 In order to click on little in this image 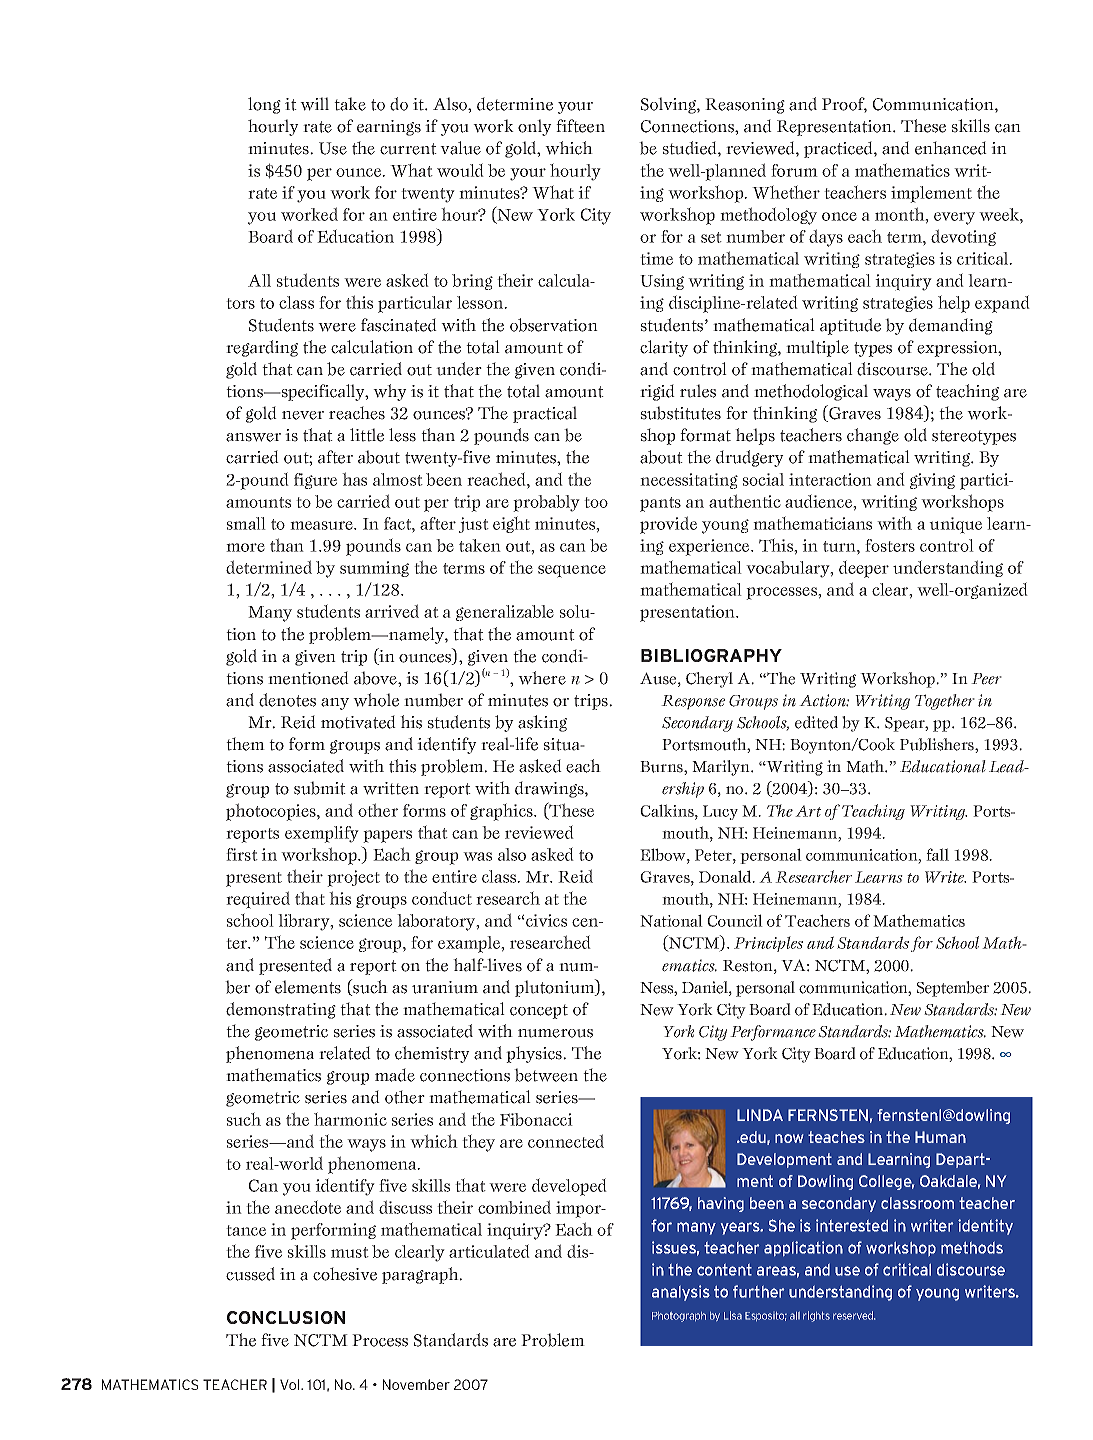, I will do `click(367, 435)`.
